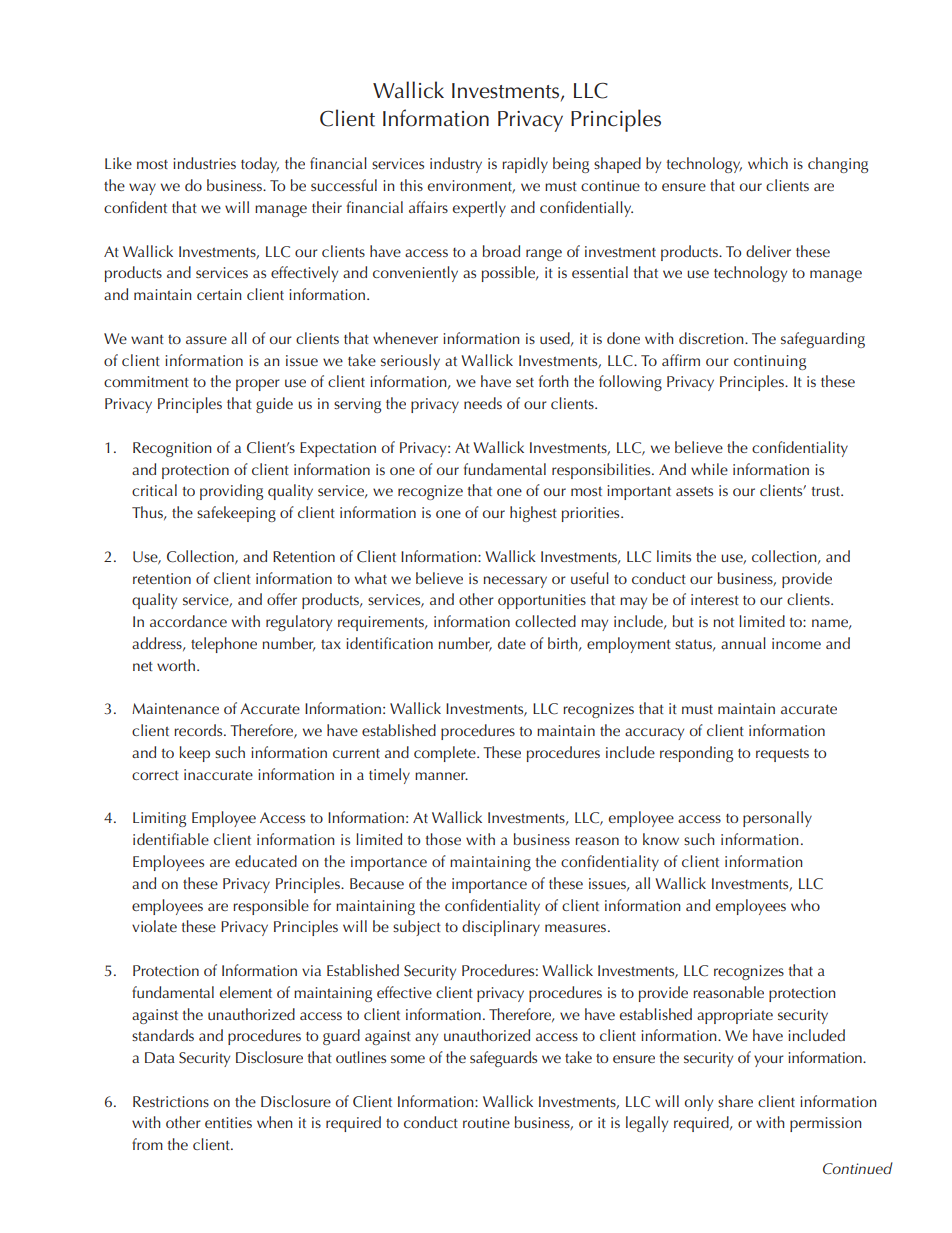  Describe the element at coordinates (533, 514) in the screenshot. I see `highest` at that location.
